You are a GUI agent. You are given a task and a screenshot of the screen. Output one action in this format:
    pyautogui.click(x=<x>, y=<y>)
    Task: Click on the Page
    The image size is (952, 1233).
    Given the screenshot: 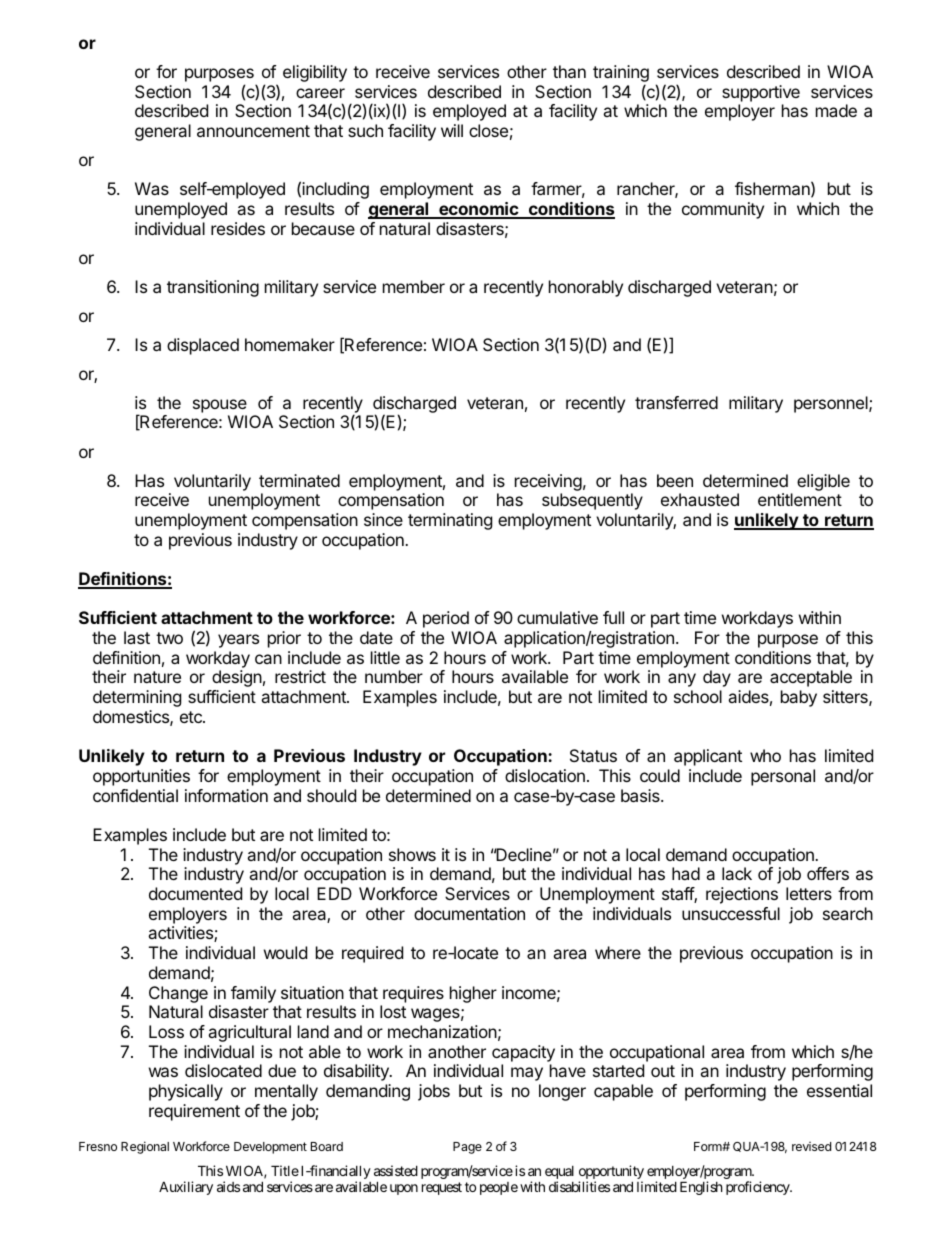 What is the action you would take?
    pyautogui.click(x=467, y=1148)
